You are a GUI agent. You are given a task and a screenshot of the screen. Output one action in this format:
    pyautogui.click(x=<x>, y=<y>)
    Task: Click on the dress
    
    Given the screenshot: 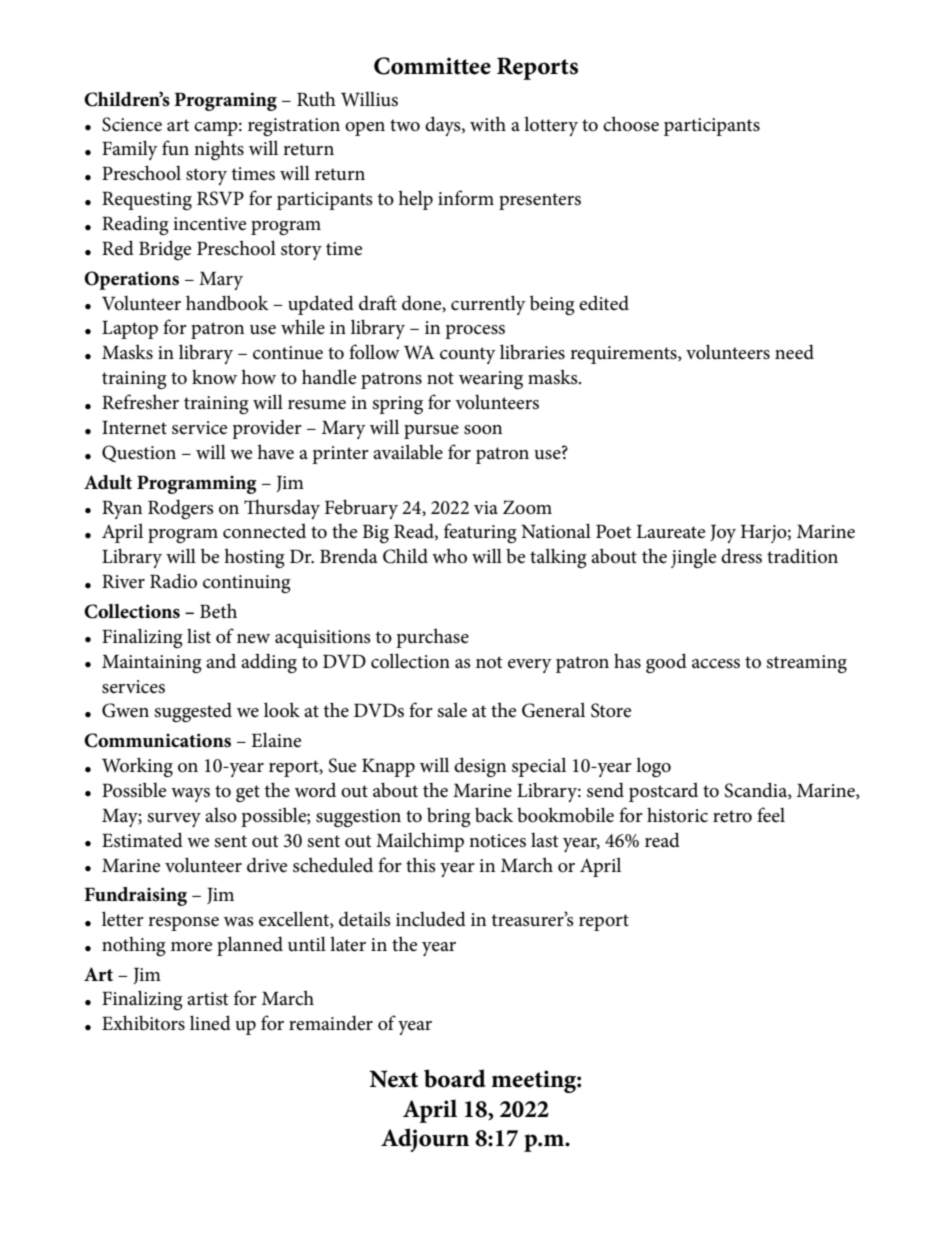 What is the action you would take?
    pyautogui.click(x=741, y=556)
